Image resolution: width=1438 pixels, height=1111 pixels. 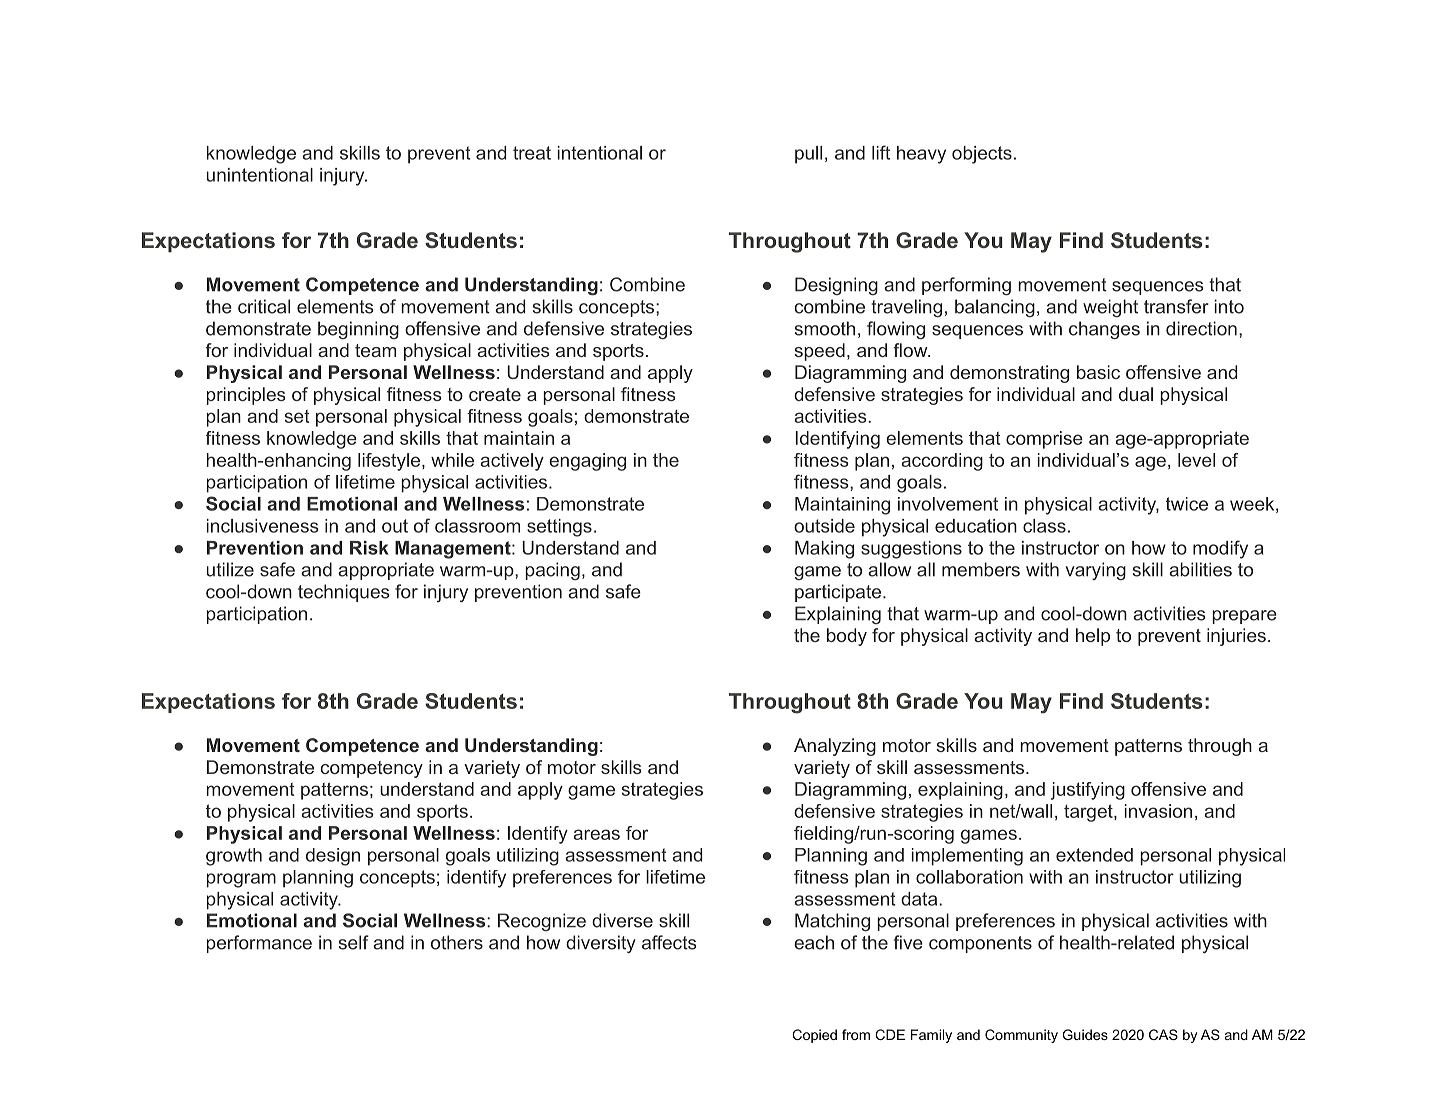 What do you see at coordinates (375, 350) in the document?
I see `team` at bounding box center [375, 350].
